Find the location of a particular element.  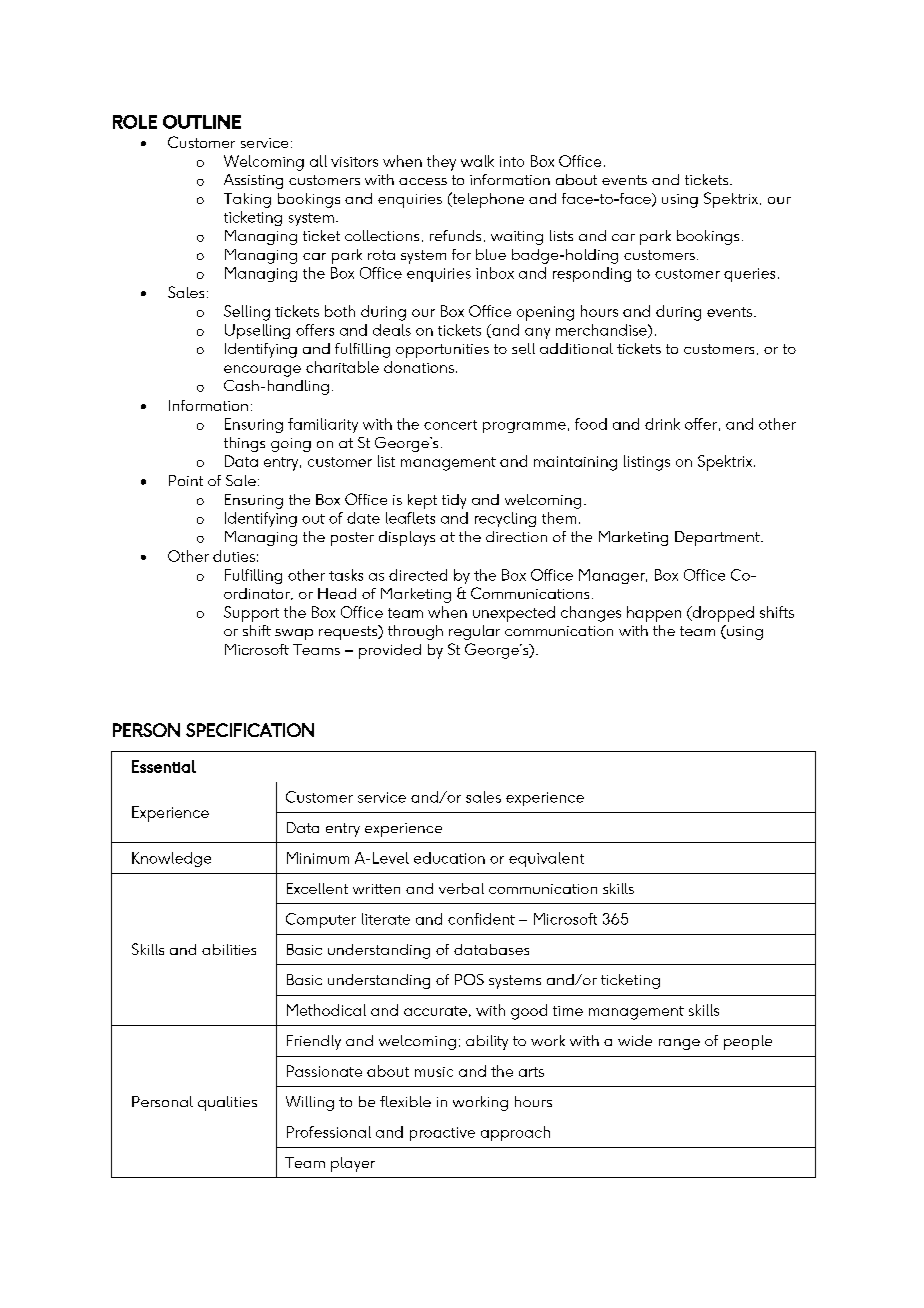

they is located at coordinates (441, 163).
